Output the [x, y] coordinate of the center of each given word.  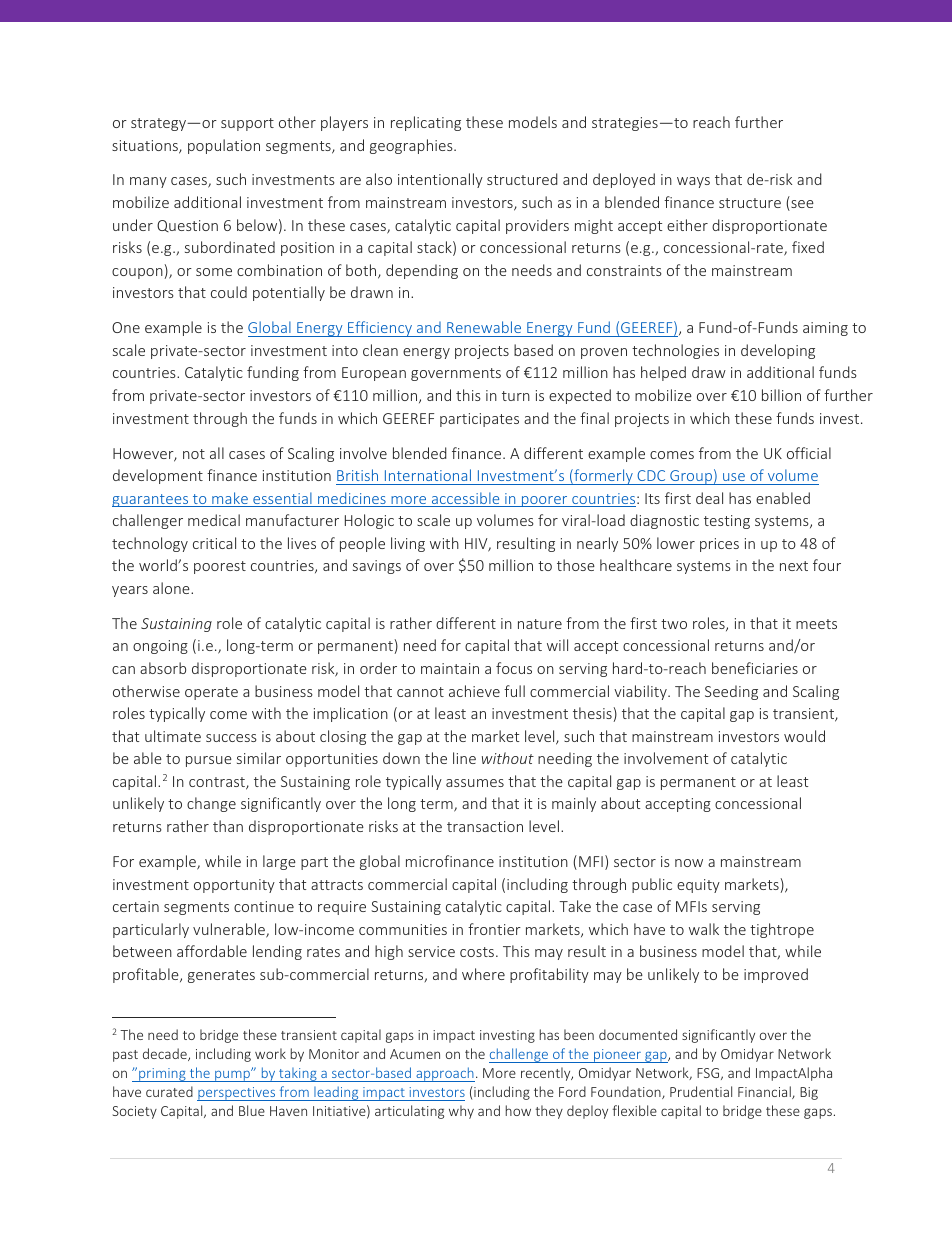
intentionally [440, 180]
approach [444, 1074]
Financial [765, 1092]
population [224, 146]
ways [693, 182]
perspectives [237, 1094]
